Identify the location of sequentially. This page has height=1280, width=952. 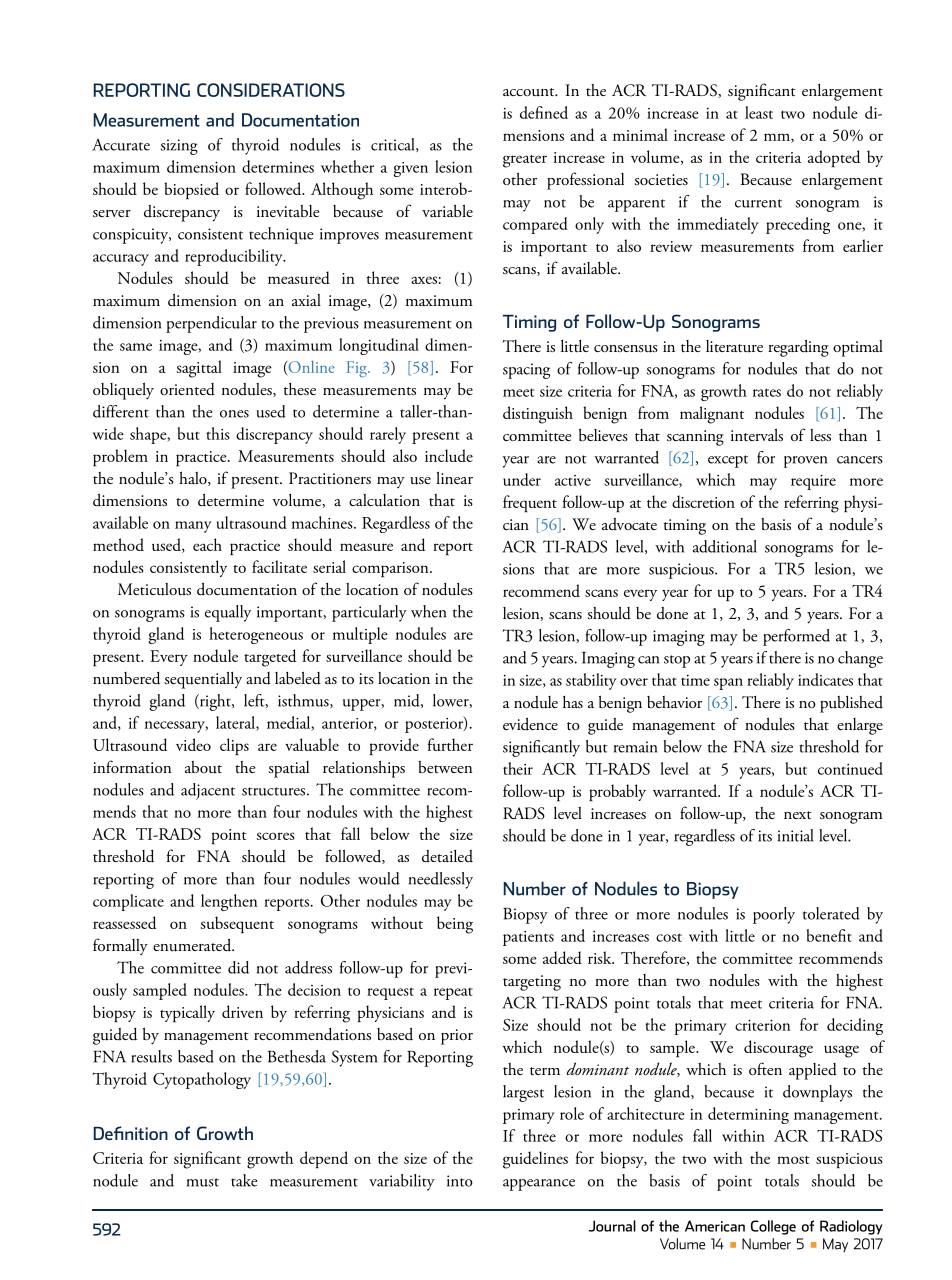
(203, 680).
